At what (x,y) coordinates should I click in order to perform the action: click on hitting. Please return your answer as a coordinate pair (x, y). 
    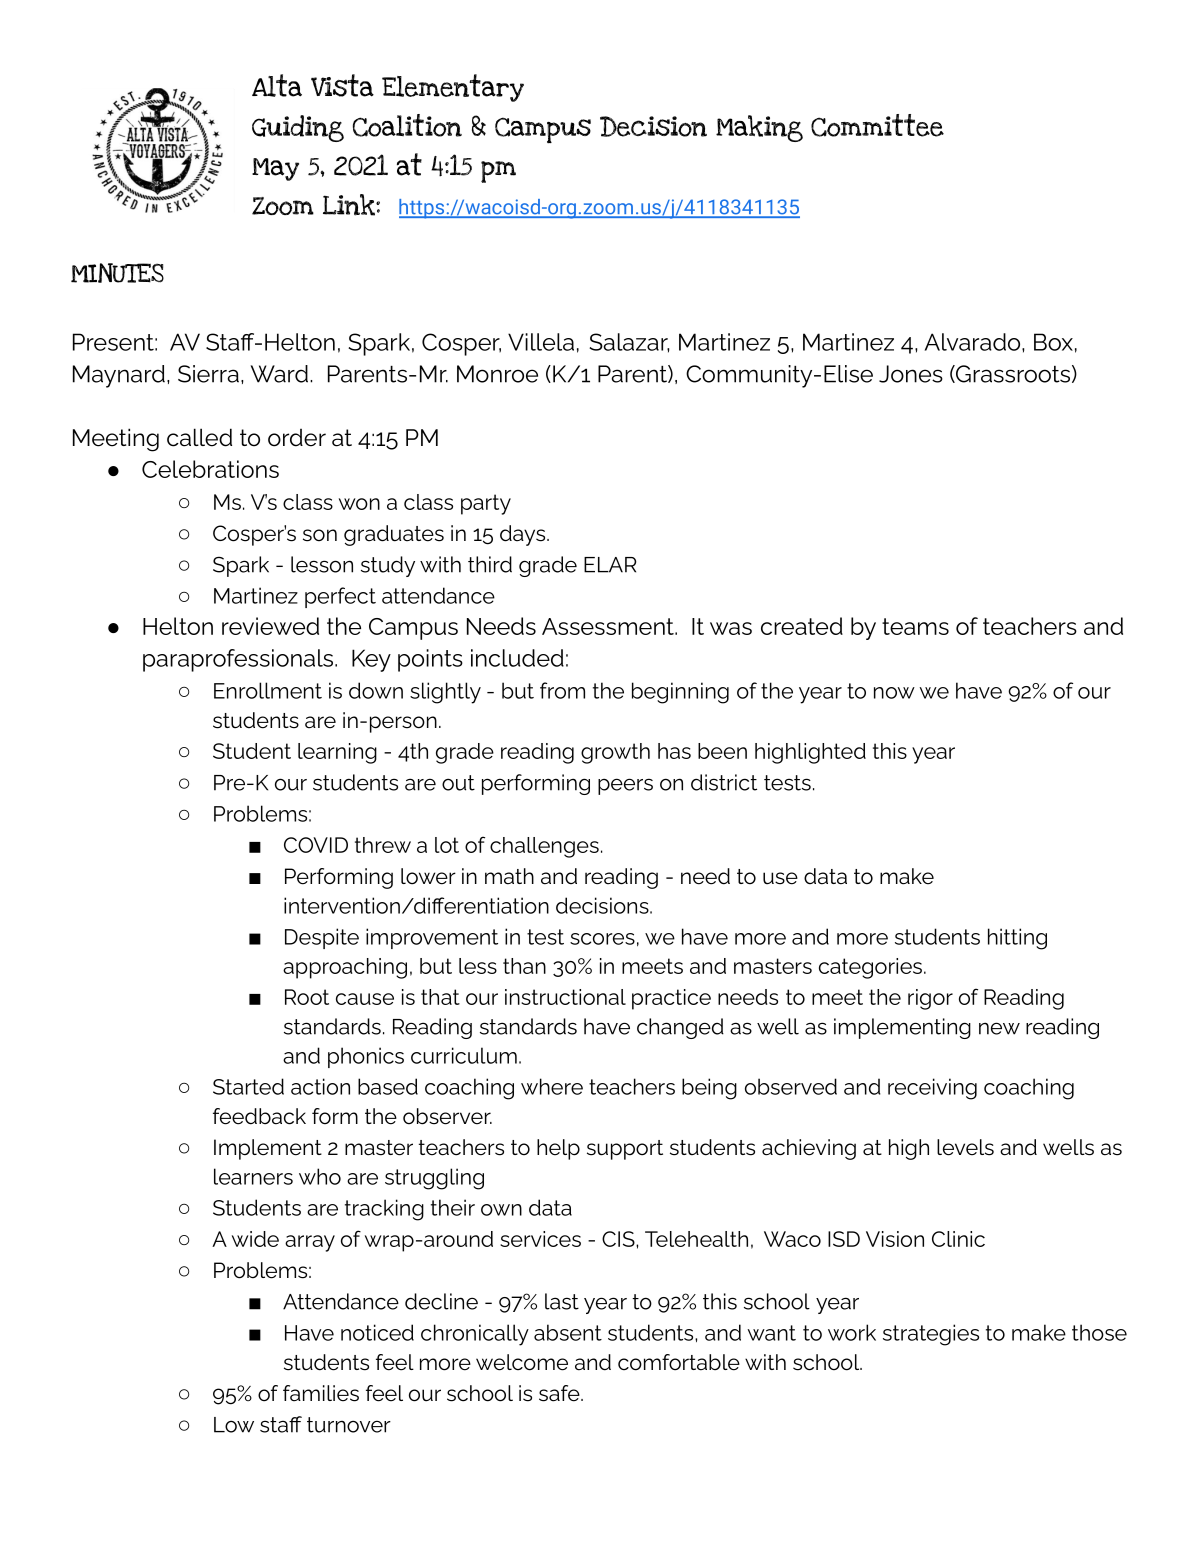
    Looking at the image, I should click on (1017, 939).
